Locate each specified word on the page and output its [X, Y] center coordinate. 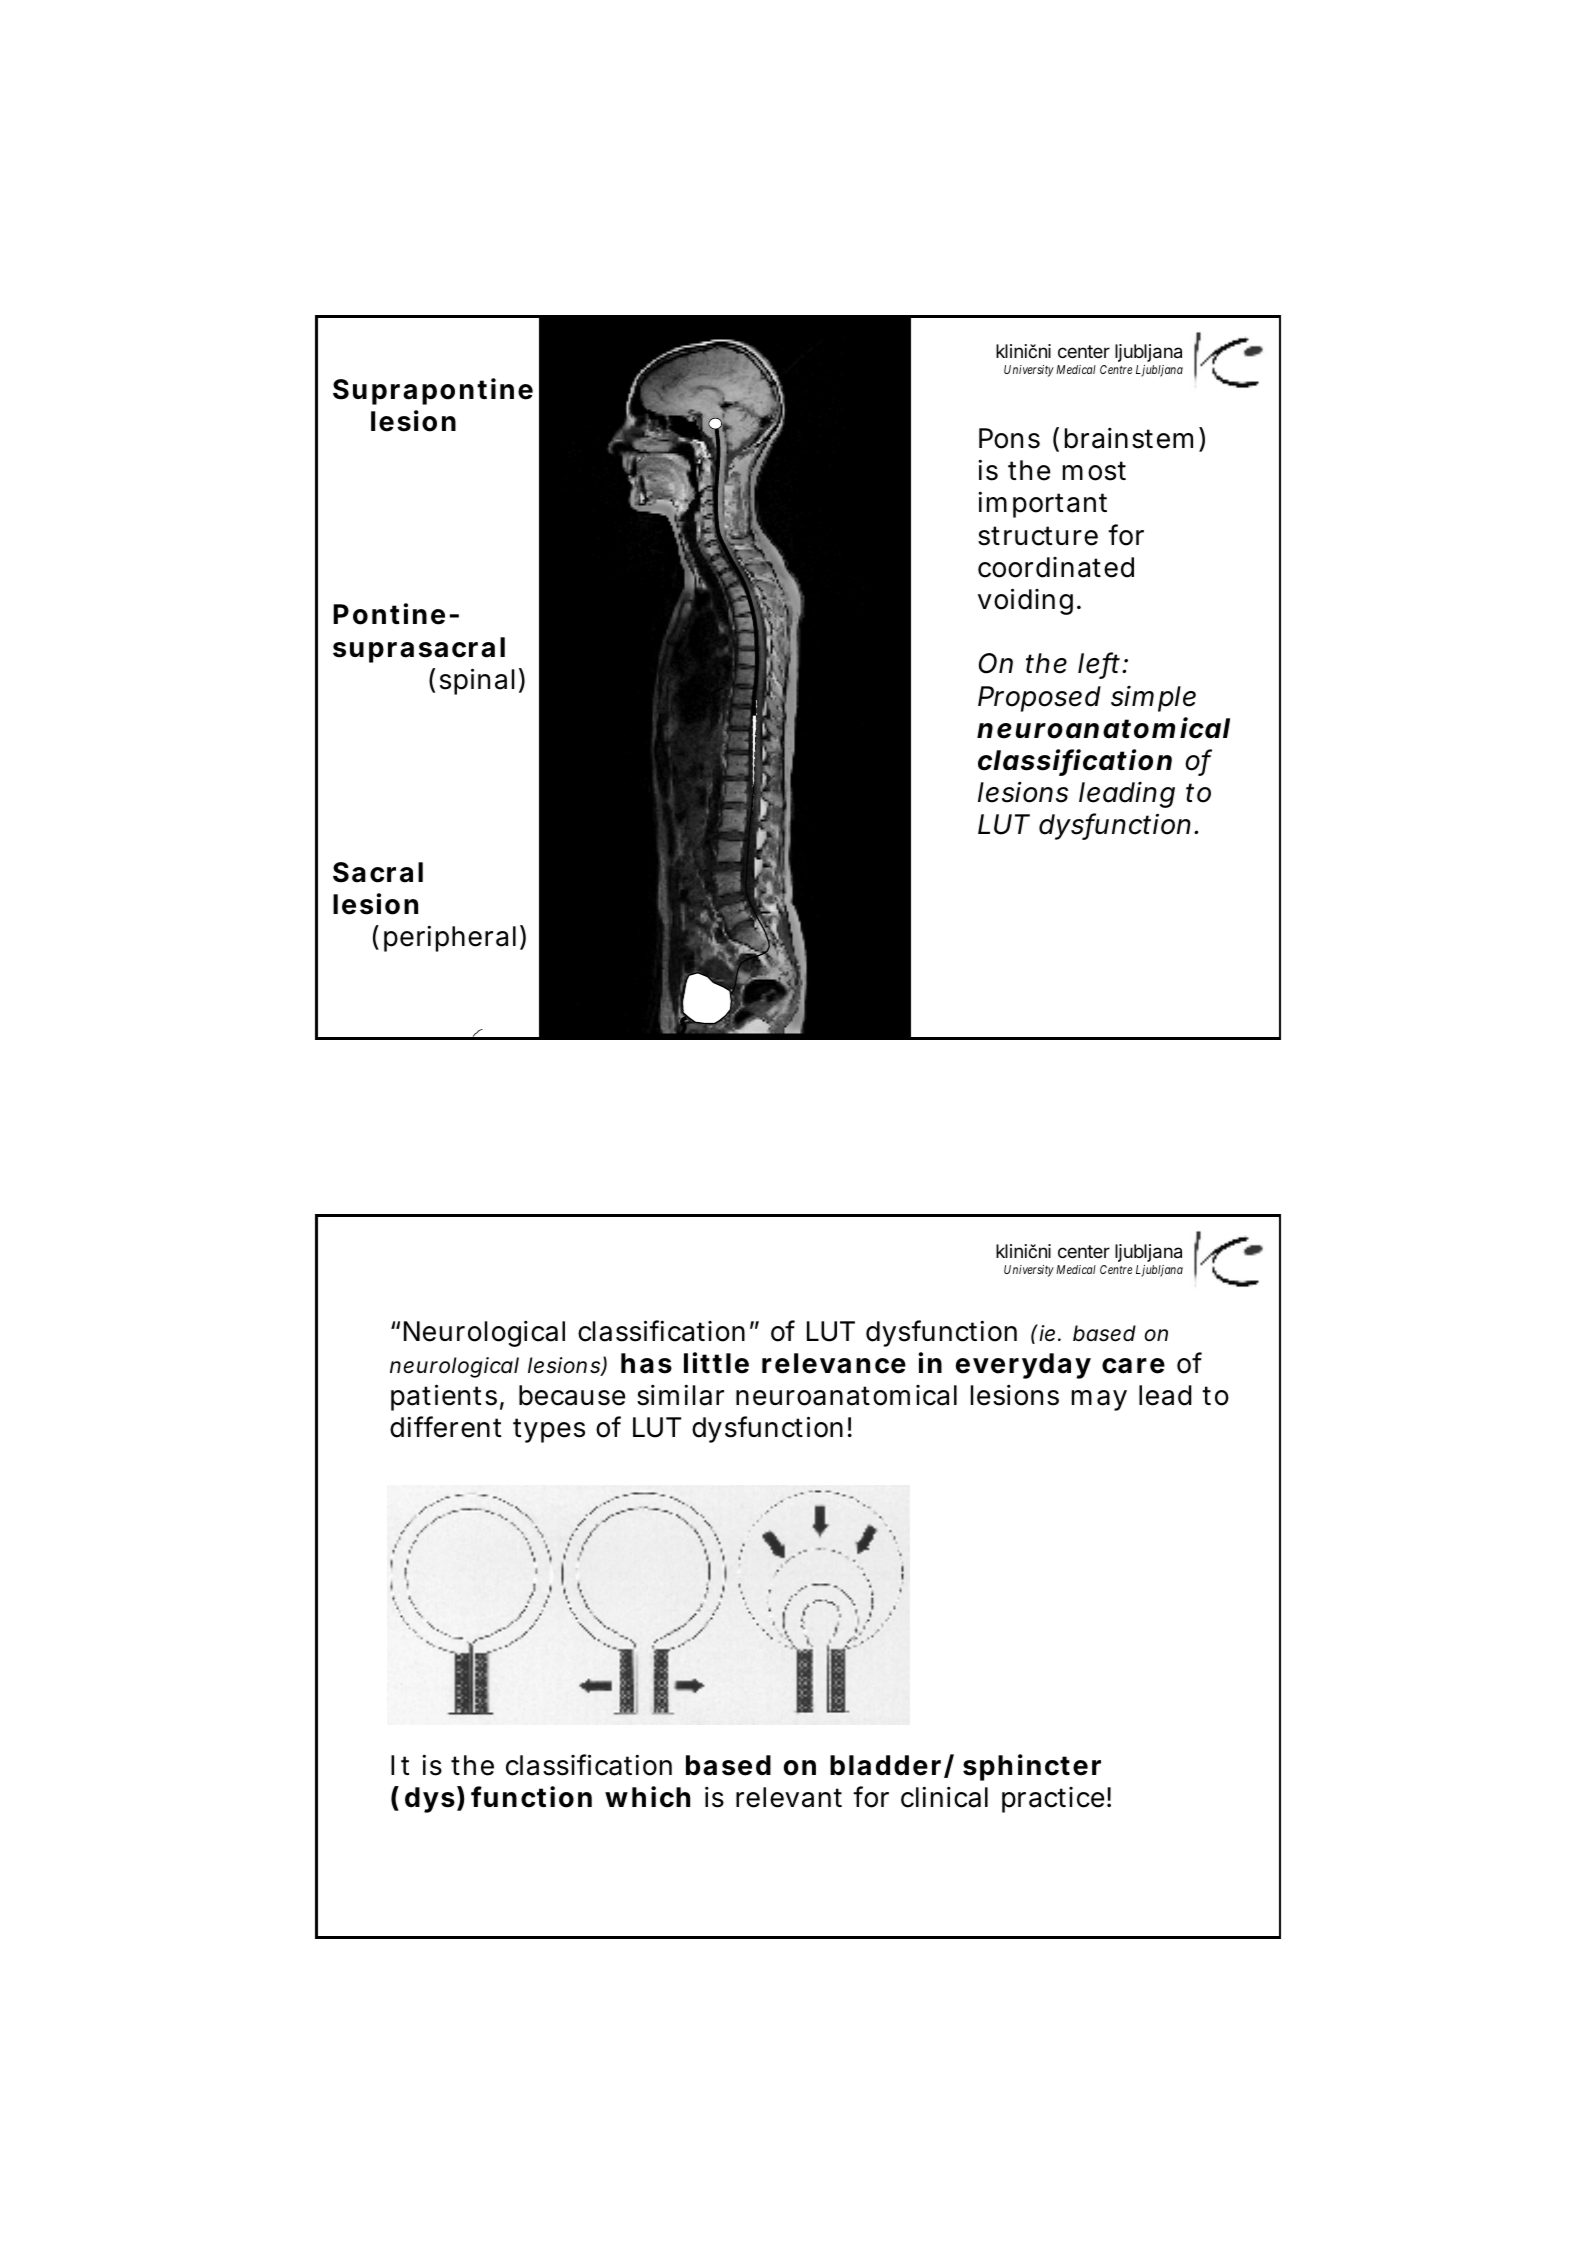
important [1042, 504]
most [1094, 471]
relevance [834, 1363]
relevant [789, 1797]
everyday [1023, 1366]
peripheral [450, 938]
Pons [1009, 438]
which [647, 1797]
